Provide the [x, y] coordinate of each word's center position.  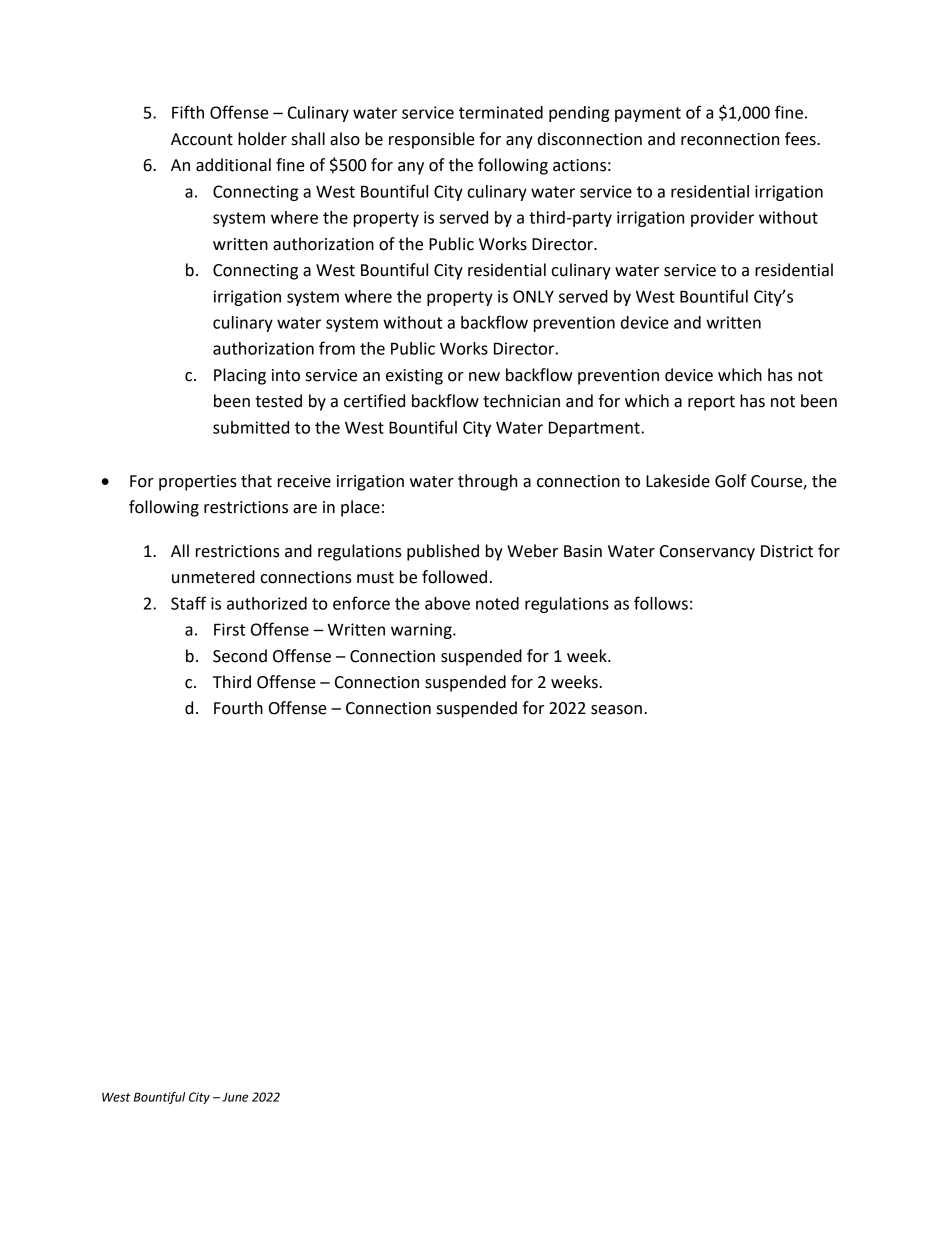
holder [262, 139]
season [616, 710]
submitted [251, 427]
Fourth [238, 708]
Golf [730, 481]
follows [661, 603]
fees [801, 139]
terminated [501, 112]
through [487, 482]
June [235, 1097]
